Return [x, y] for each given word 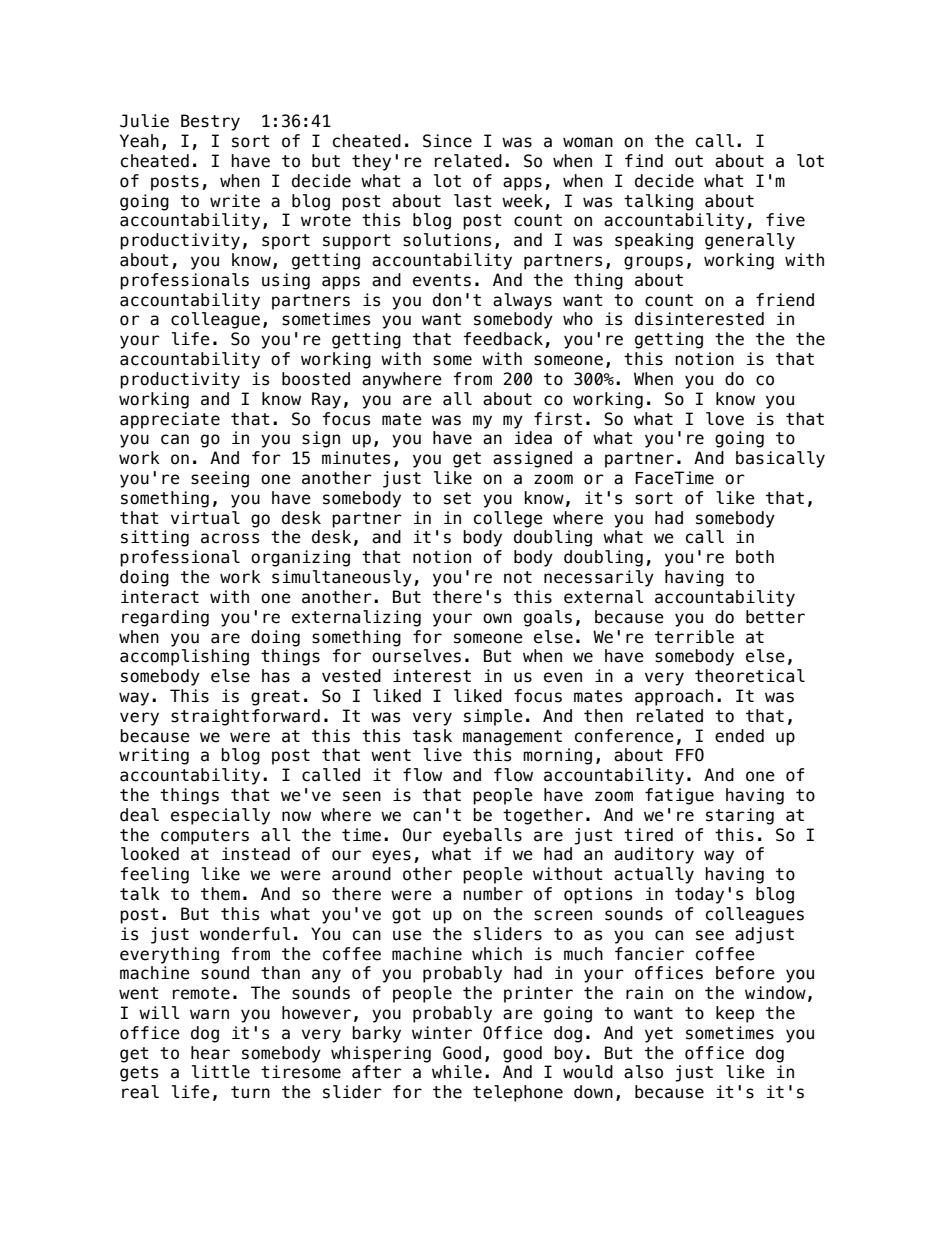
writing [154, 756]
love [725, 419]
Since [447, 141]
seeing [220, 479]
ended [739, 736]
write [235, 201]
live [443, 755]
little [221, 1072]
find [644, 161]
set [457, 498]
